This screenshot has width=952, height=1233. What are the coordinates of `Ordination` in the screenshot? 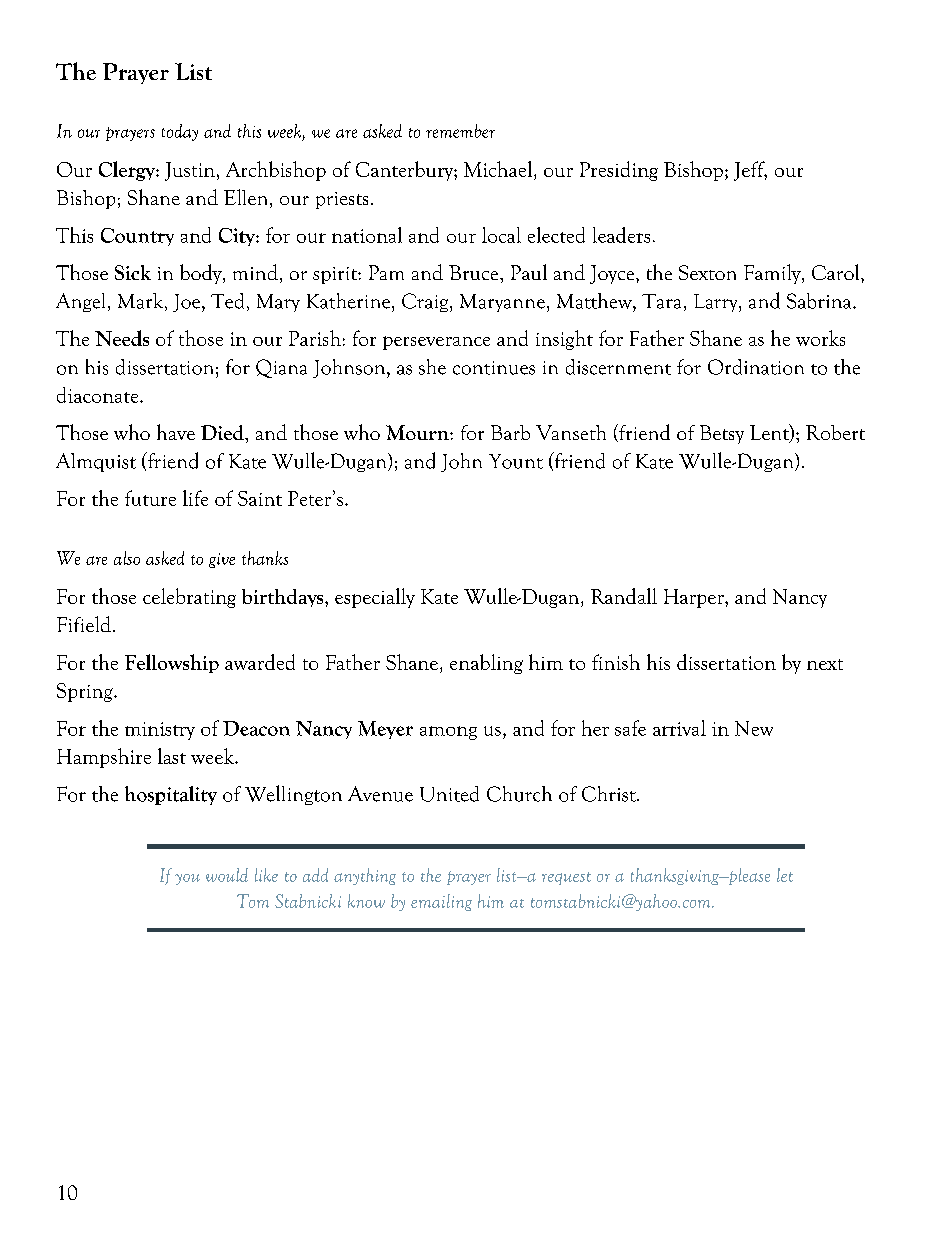 It's located at (756, 367).
